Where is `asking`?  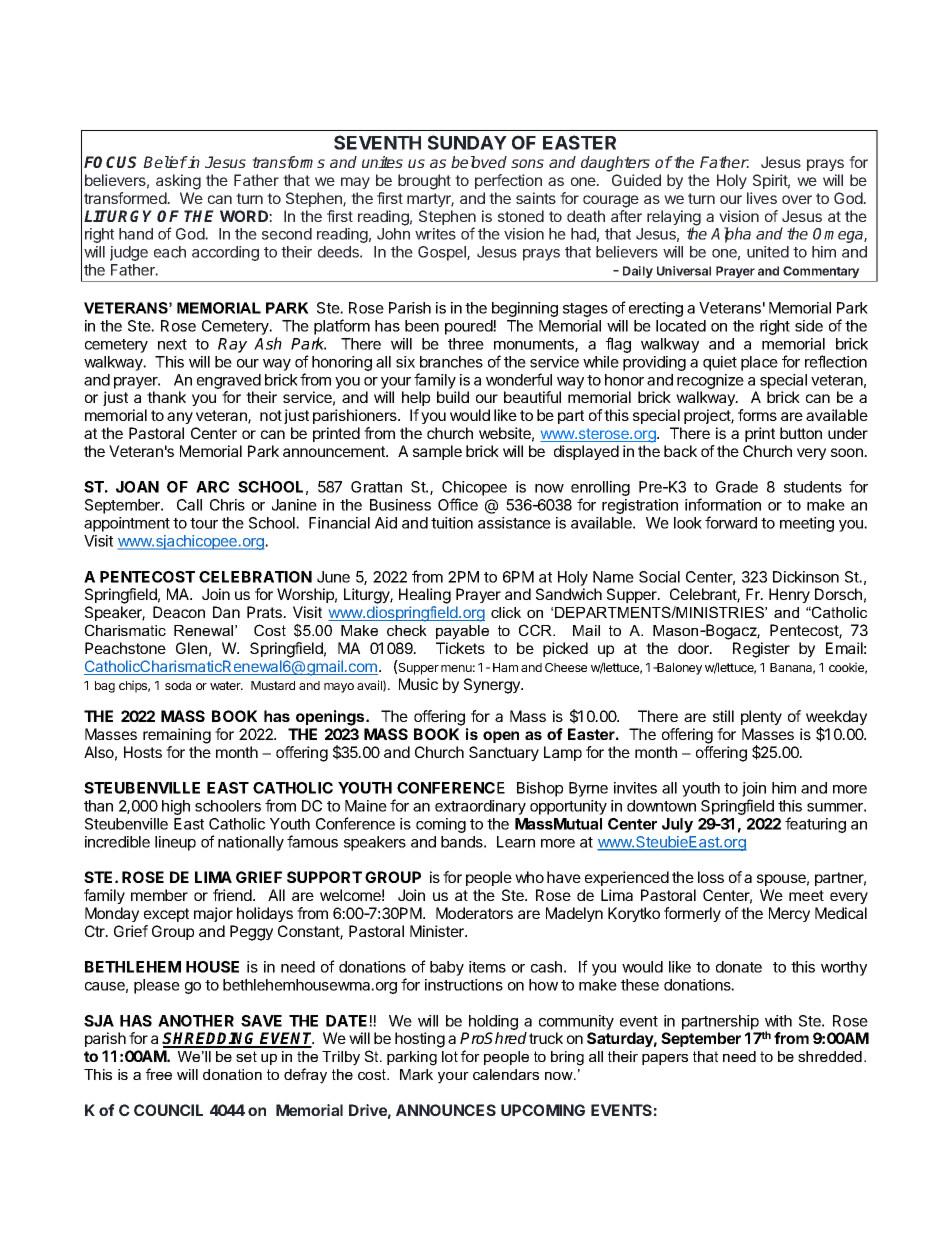
asking is located at coordinates (178, 182).
